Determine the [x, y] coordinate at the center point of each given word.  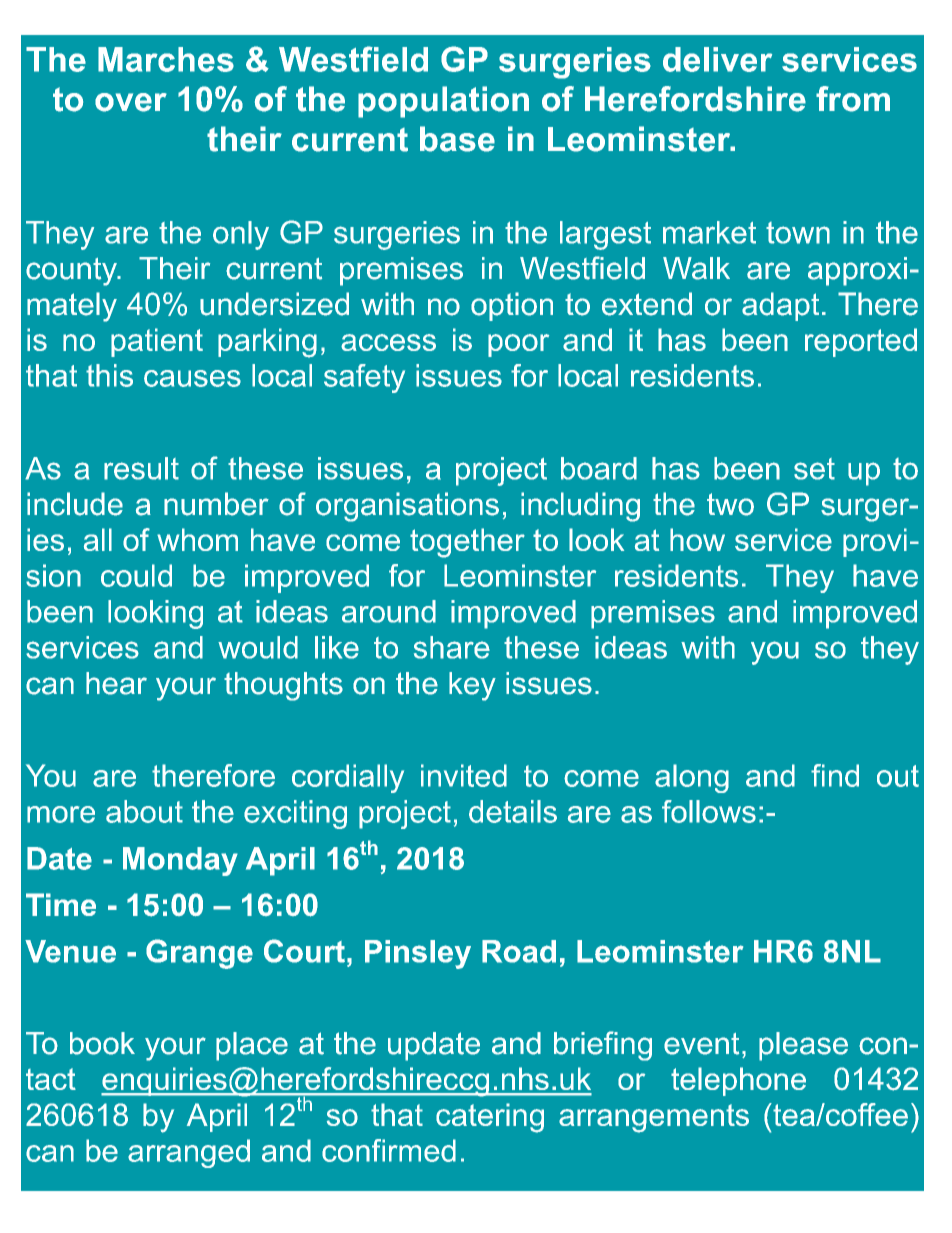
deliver [717, 59]
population [443, 102]
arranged [189, 1153]
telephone [738, 1081]
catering [490, 1118]
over [131, 102]
